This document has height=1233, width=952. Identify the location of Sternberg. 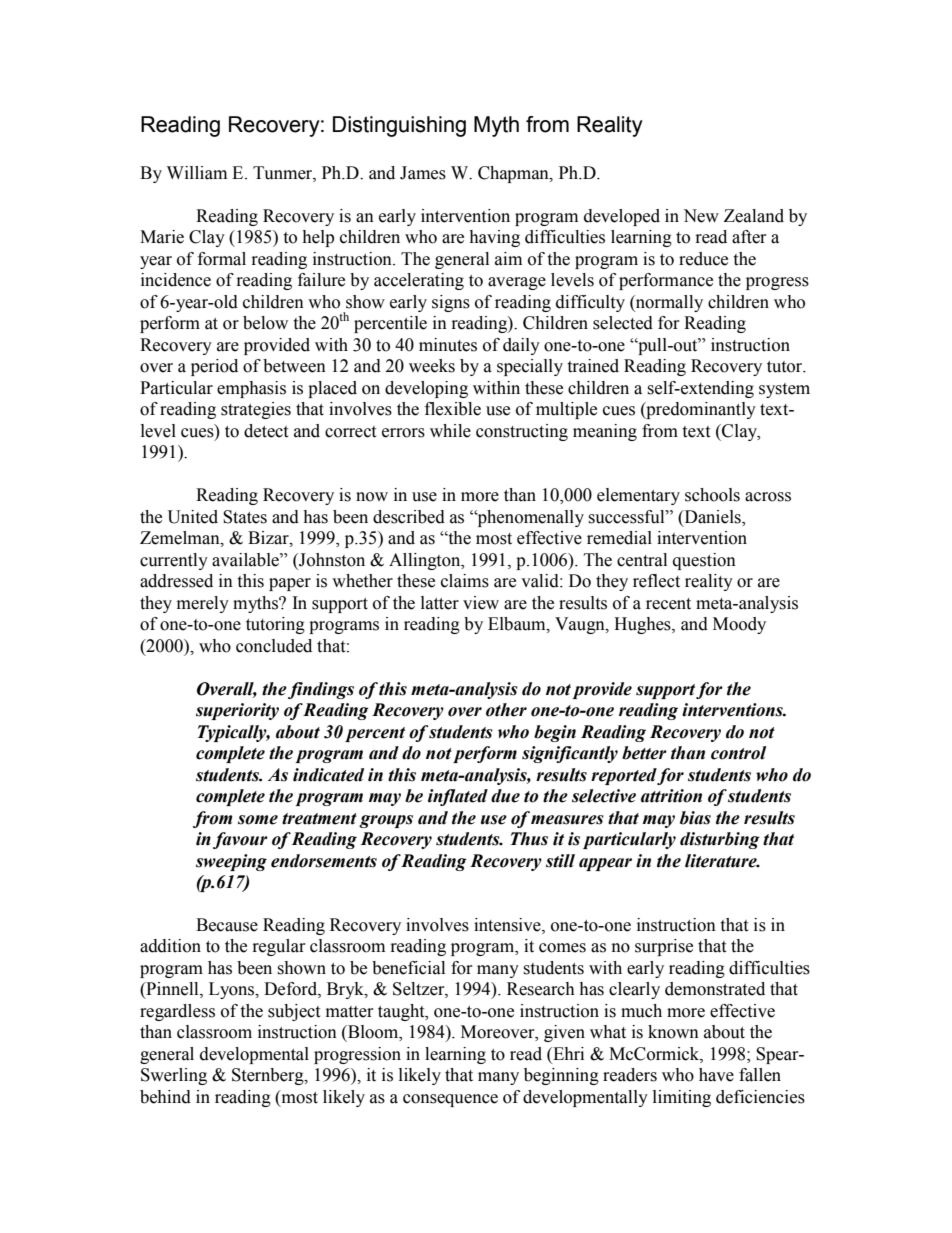
(269, 1076).
